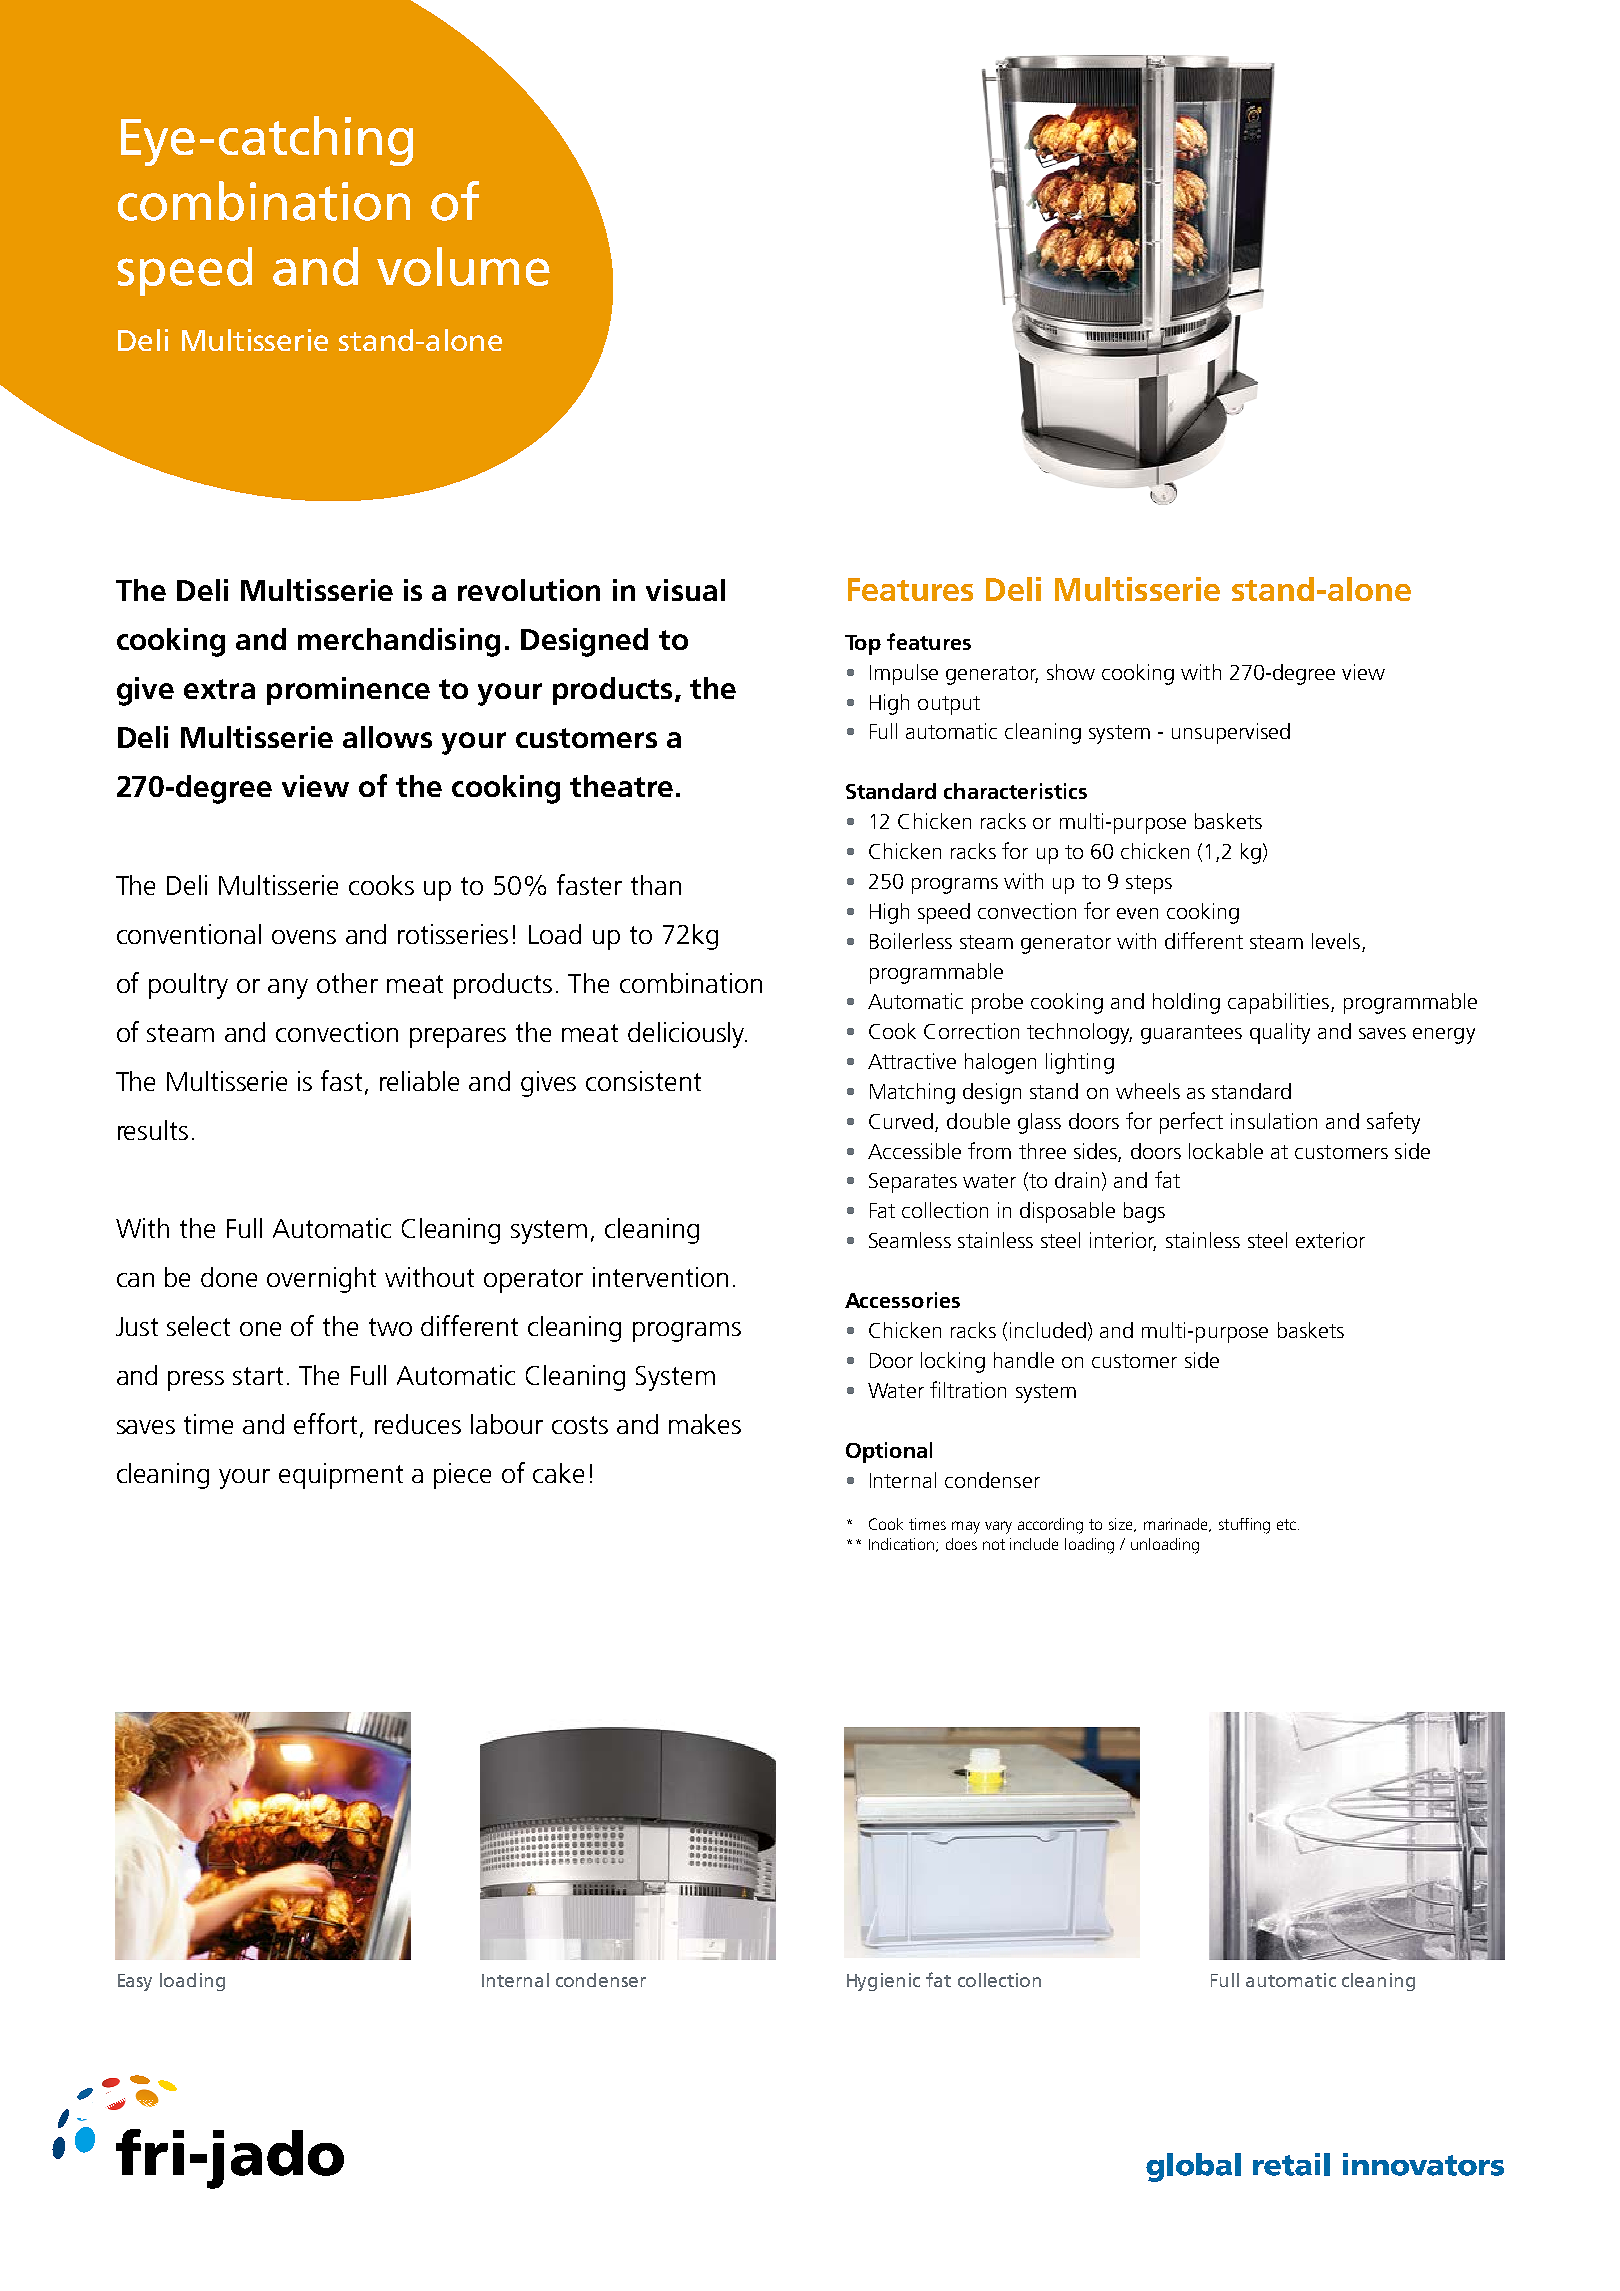  Describe the element at coordinates (1071, 672) in the screenshot. I see `show` at that location.
